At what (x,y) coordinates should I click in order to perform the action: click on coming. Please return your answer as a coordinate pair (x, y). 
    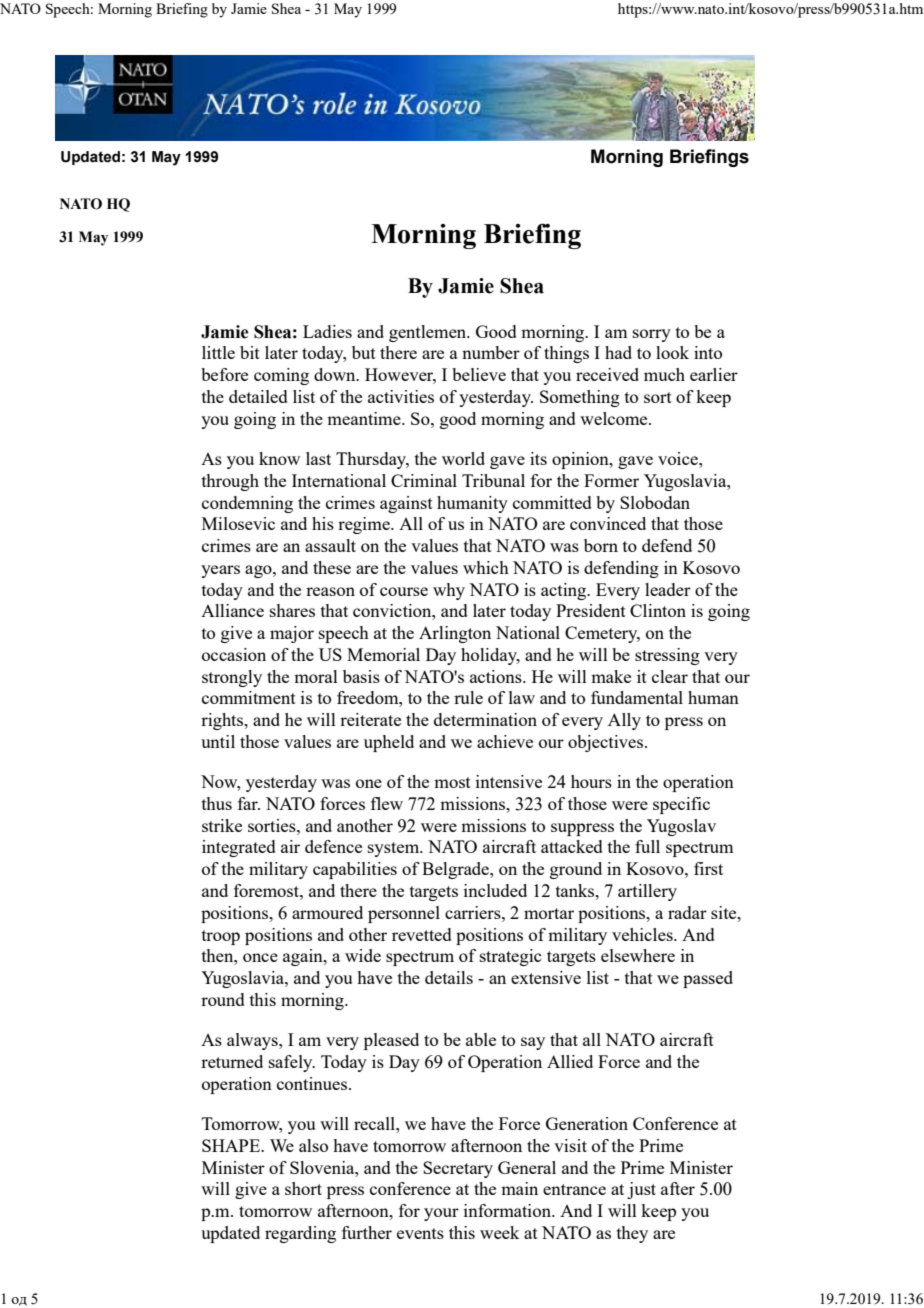
    Looking at the image, I should click on (281, 376).
